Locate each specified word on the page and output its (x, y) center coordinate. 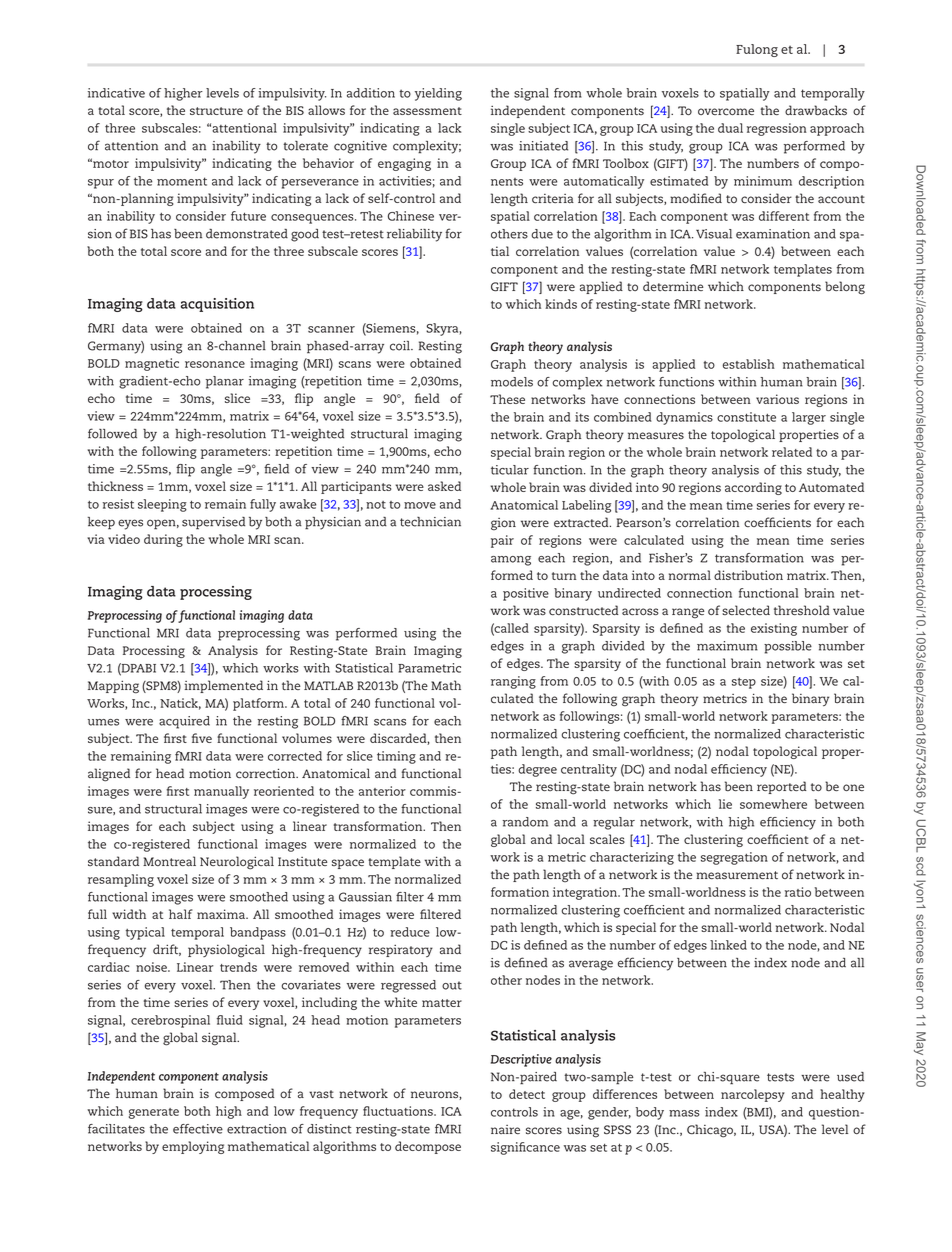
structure (216, 111)
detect (527, 1094)
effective (198, 1129)
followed (112, 433)
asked (444, 486)
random (525, 822)
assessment (427, 111)
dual (730, 128)
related (792, 452)
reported (782, 787)
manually (221, 792)
